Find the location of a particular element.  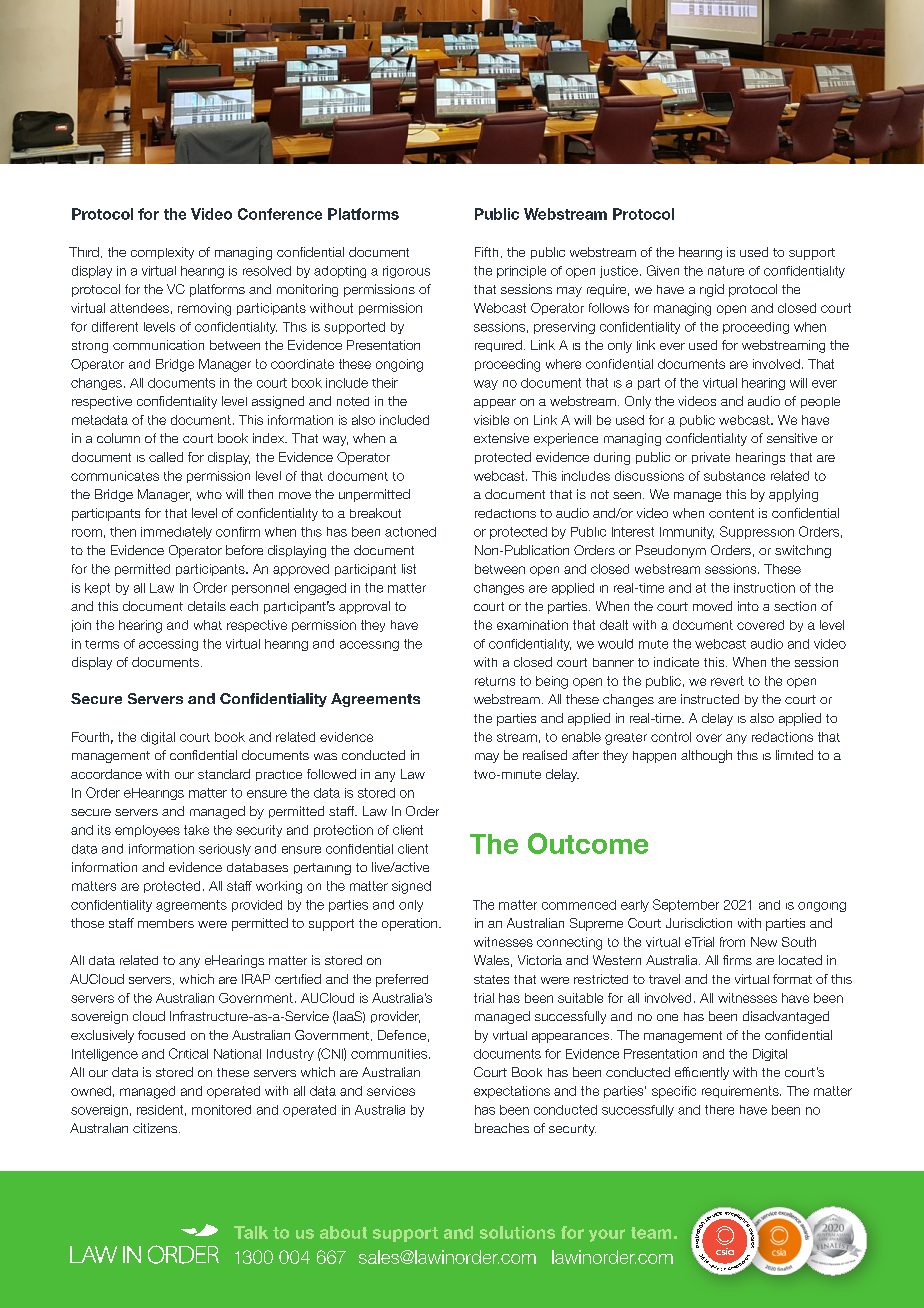

csia is located at coordinates (725, 1251).
